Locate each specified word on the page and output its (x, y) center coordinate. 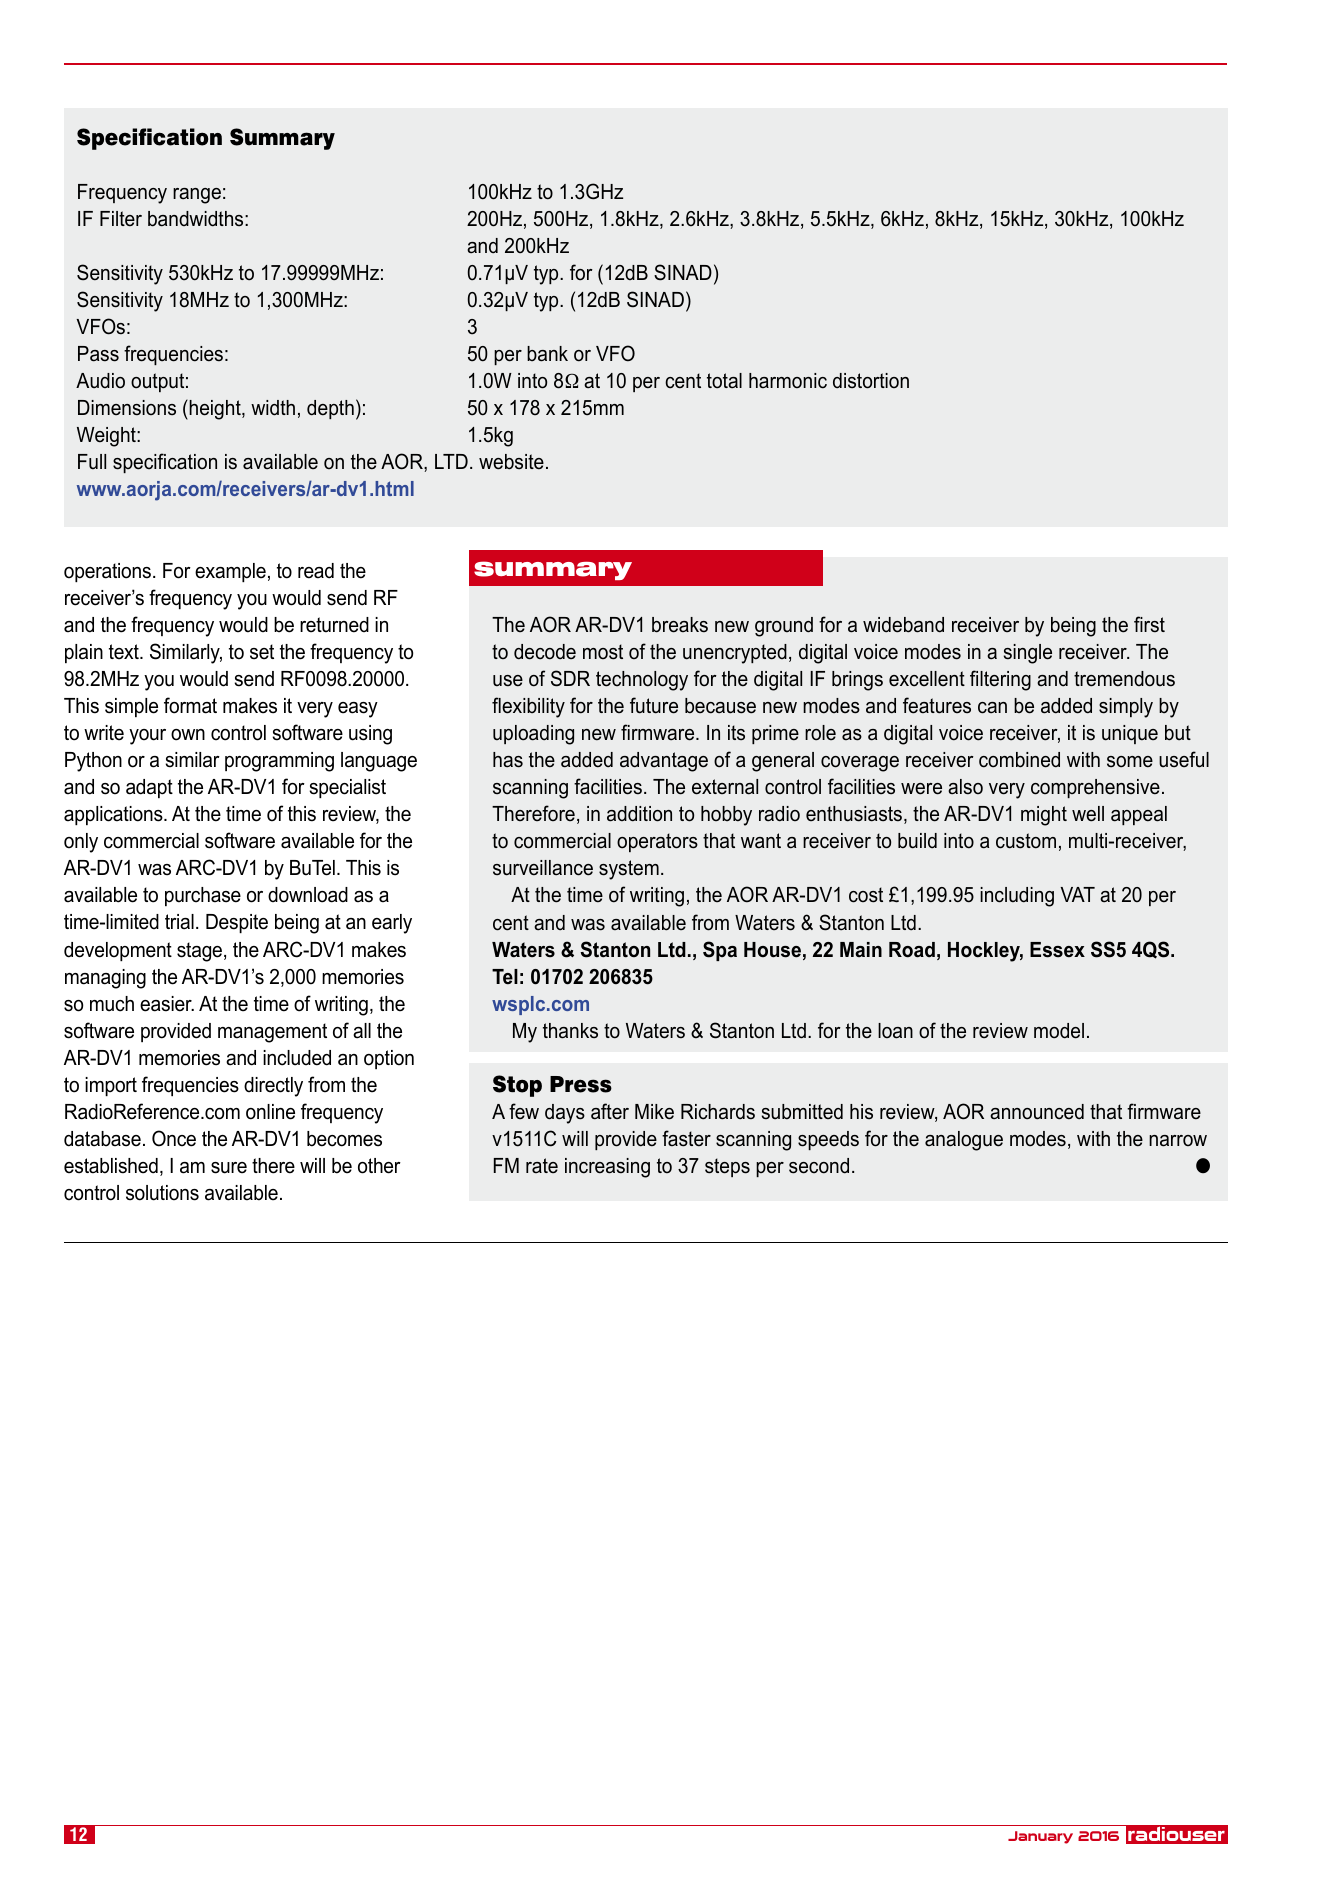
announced (1037, 1112)
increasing (607, 1168)
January (1040, 1837)
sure (229, 1168)
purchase (203, 896)
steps (727, 1167)
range (197, 196)
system (629, 870)
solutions (162, 1193)
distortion (871, 381)
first (1149, 624)
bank (547, 354)
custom (1026, 841)
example (230, 572)
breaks (680, 625)
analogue (964, 1141)
